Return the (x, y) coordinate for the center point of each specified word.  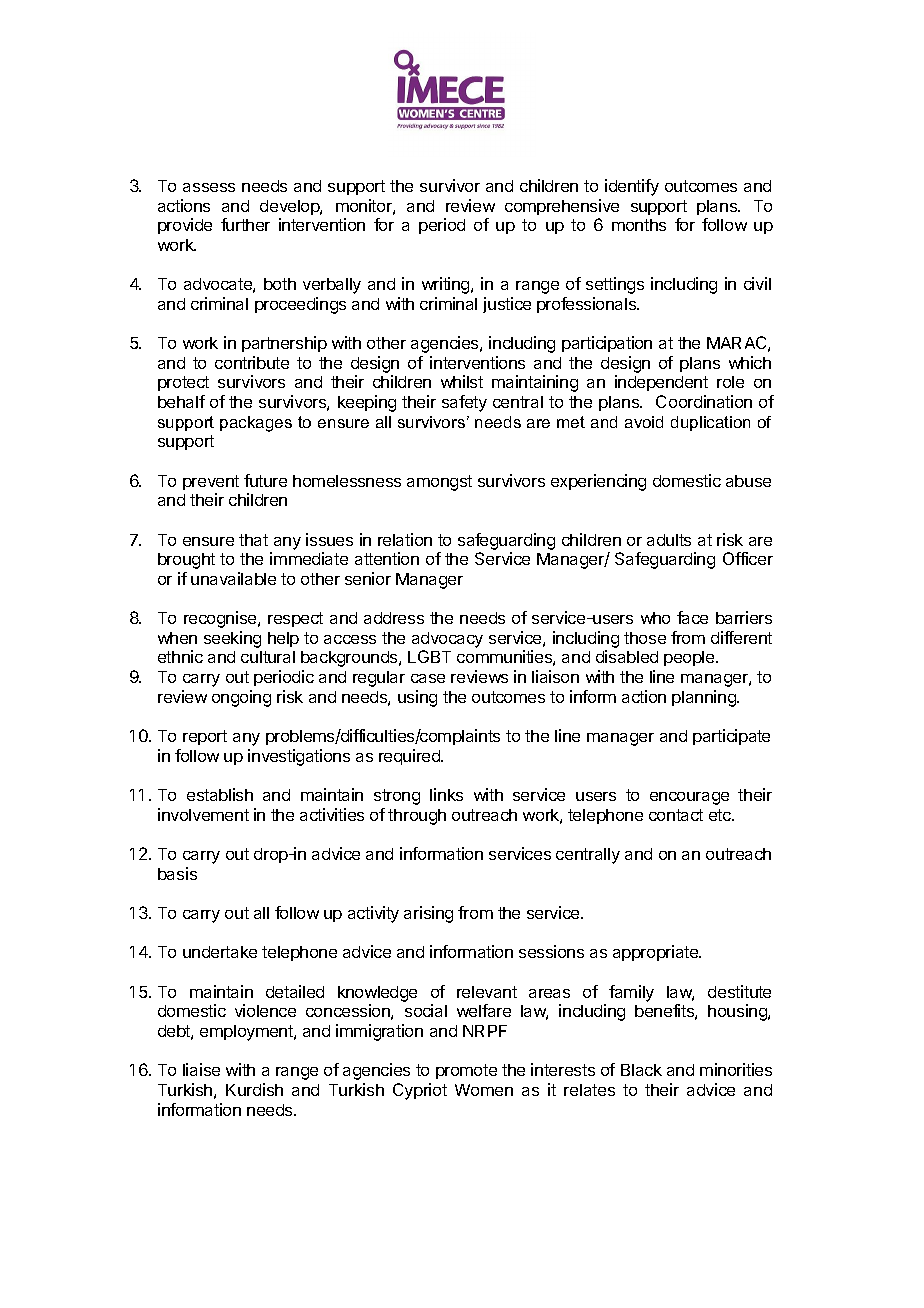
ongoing (241, 698)
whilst (462, 381)
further (245, 224)
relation (405, 539)
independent (661, 383)
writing (447, 285)
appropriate (656, 953)
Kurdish (254, 1089)
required (410, 757)
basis (177, 873)
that (253, 540)
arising (428, 914)
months (639, 225)
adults (669, 540)
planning (705, 698)
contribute (252, 362)
